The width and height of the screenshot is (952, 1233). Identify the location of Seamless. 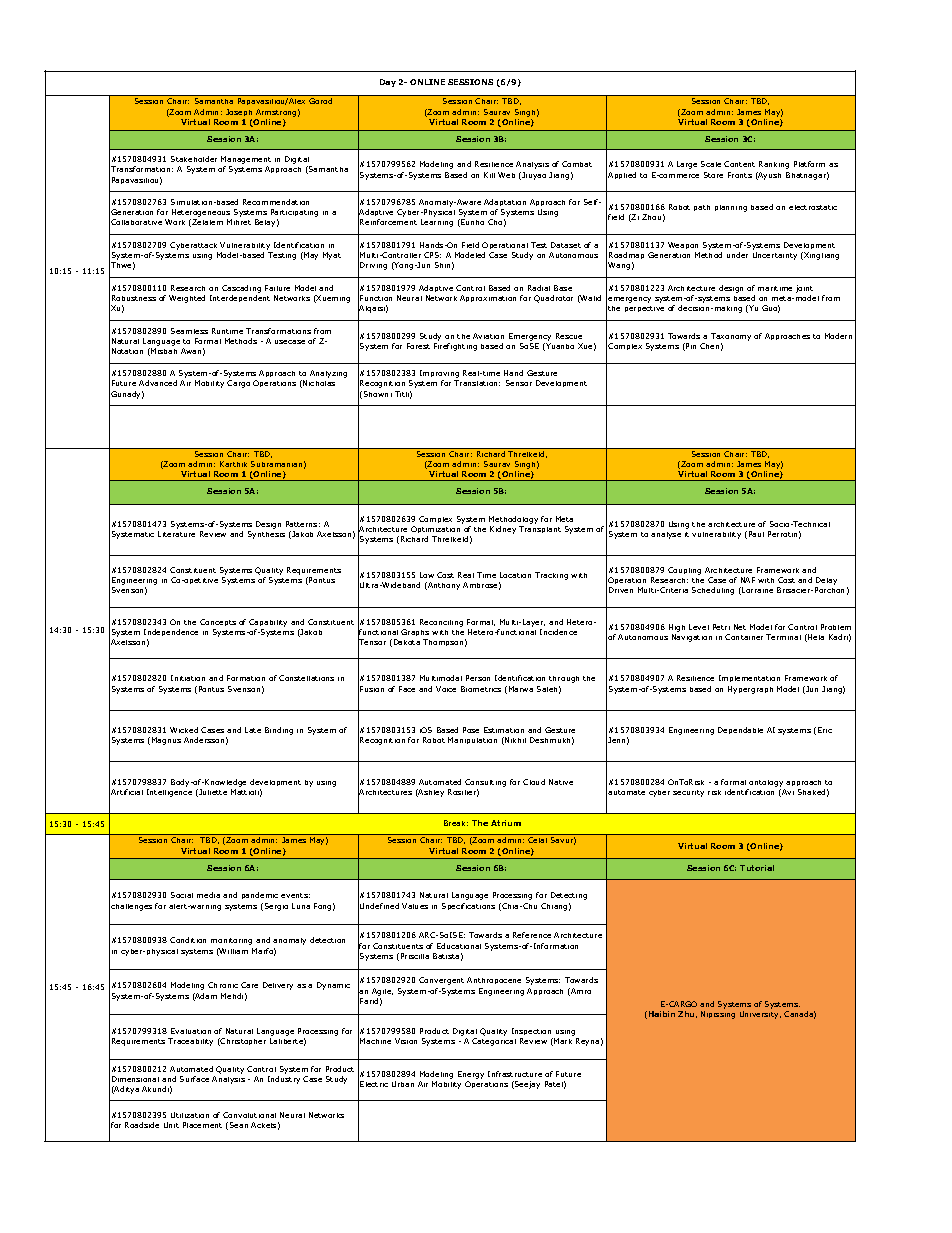
(189, 331).
